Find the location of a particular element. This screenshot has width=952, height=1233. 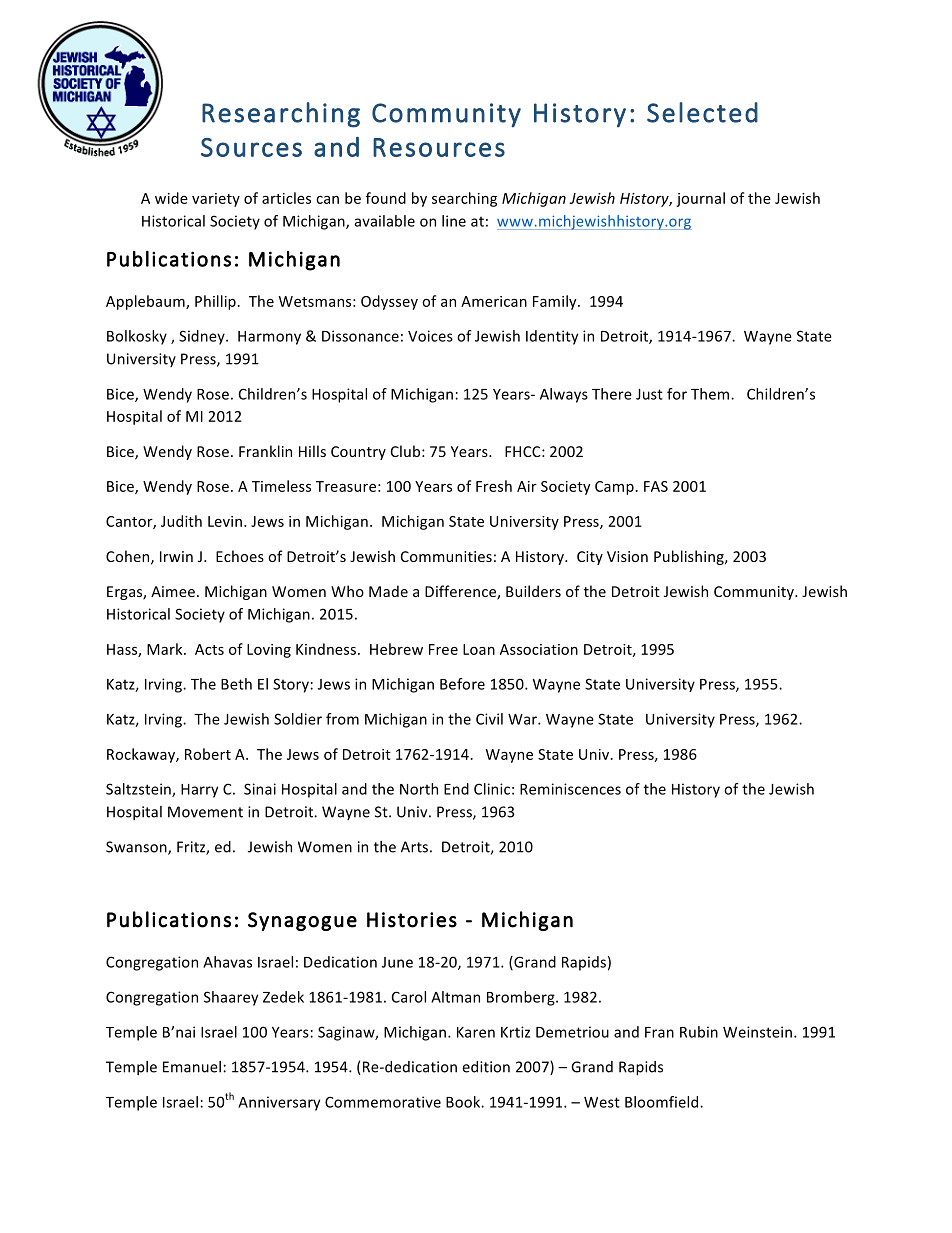

Aimee is located at coordinates (173, 591).
